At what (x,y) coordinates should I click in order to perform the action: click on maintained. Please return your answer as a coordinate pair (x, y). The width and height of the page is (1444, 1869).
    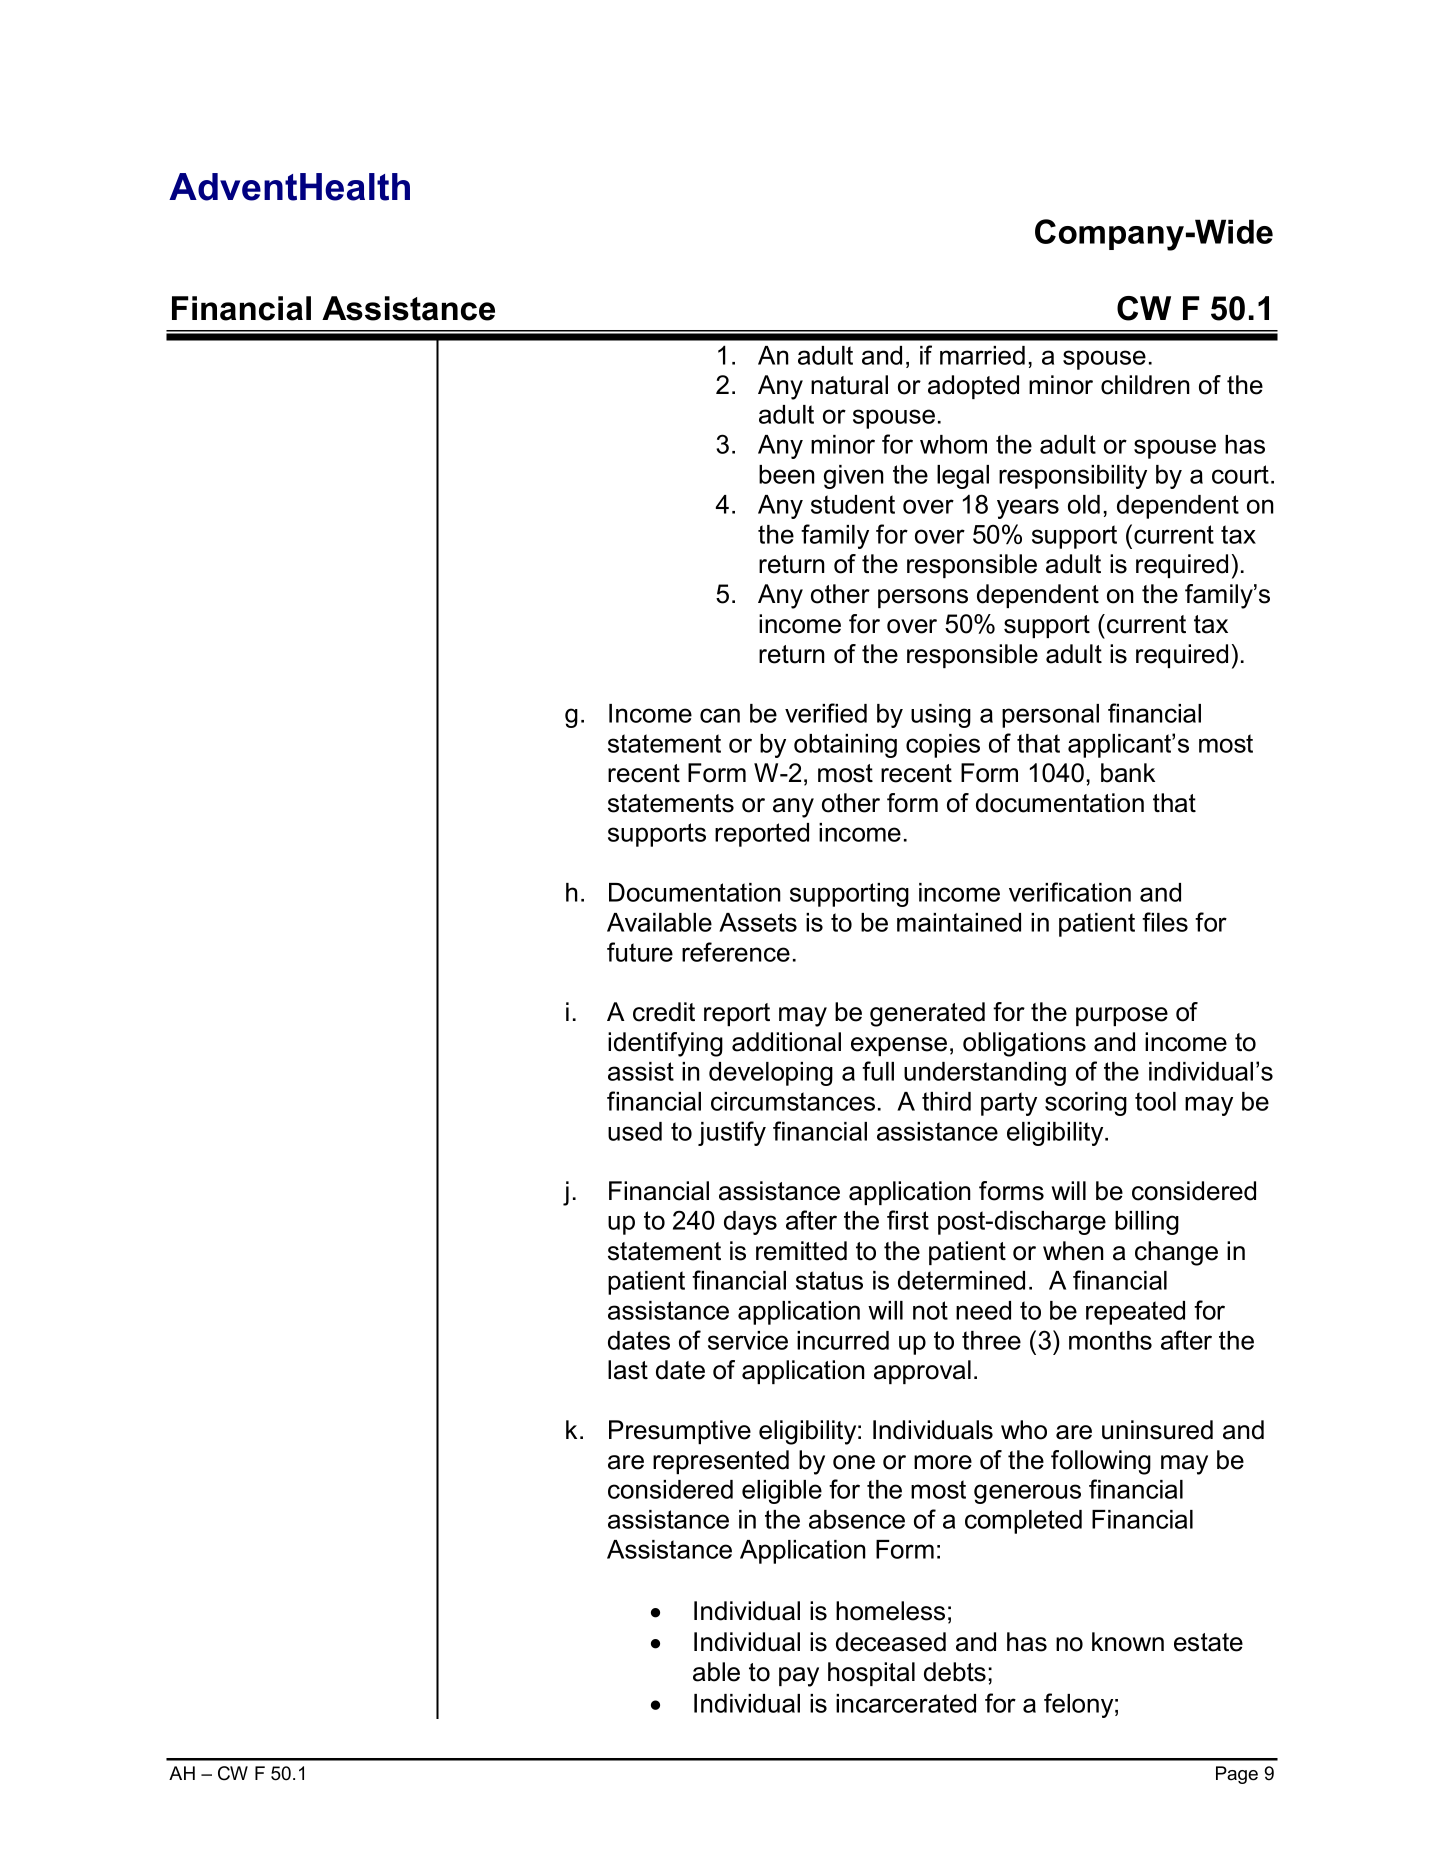
    Looking at the image, I should click on (959, 922).
